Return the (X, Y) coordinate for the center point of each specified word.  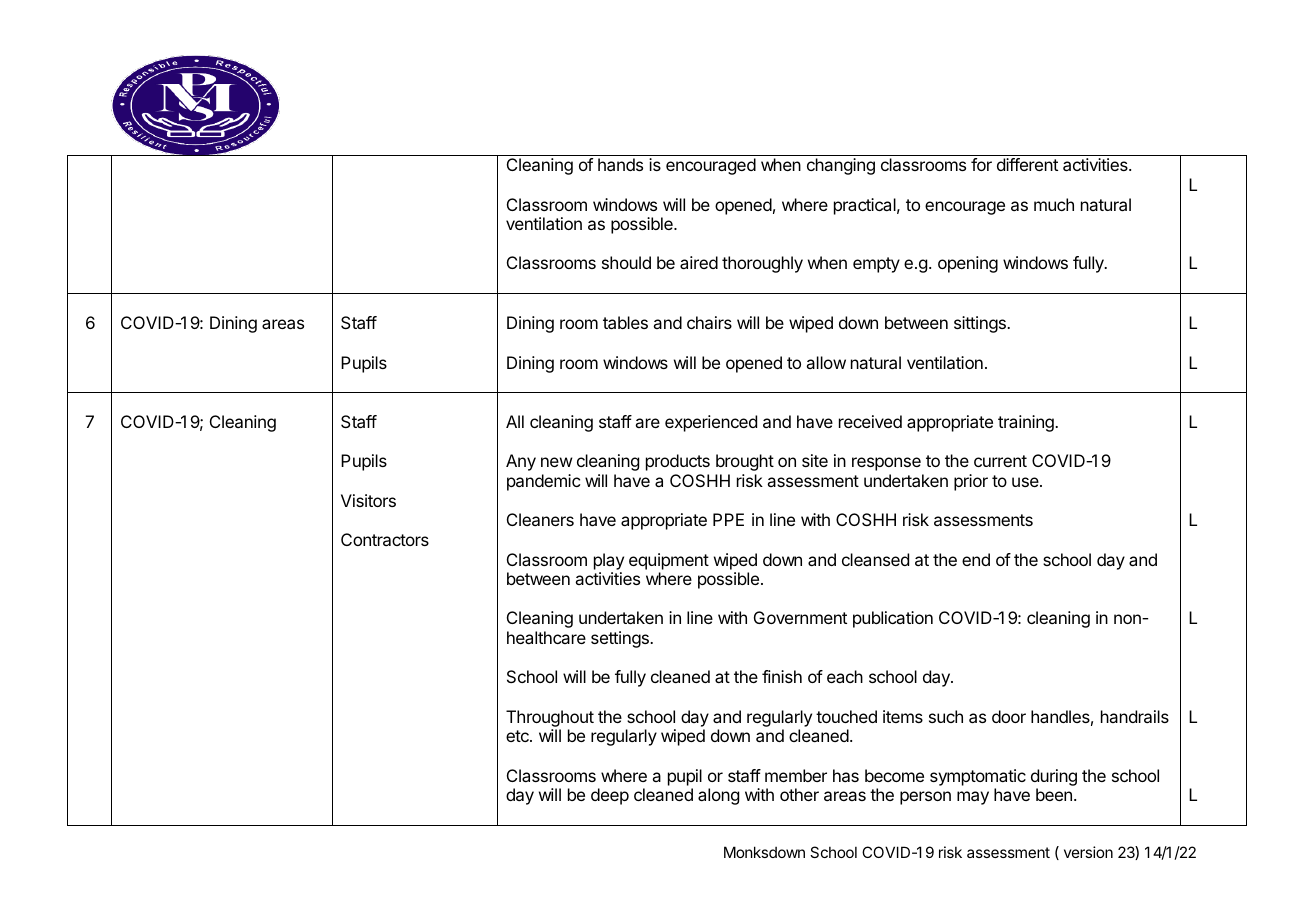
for (981, 164)
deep (610, 796)
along (718, 796)
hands (620, 164)
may (973, 798)
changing (841, 166)
